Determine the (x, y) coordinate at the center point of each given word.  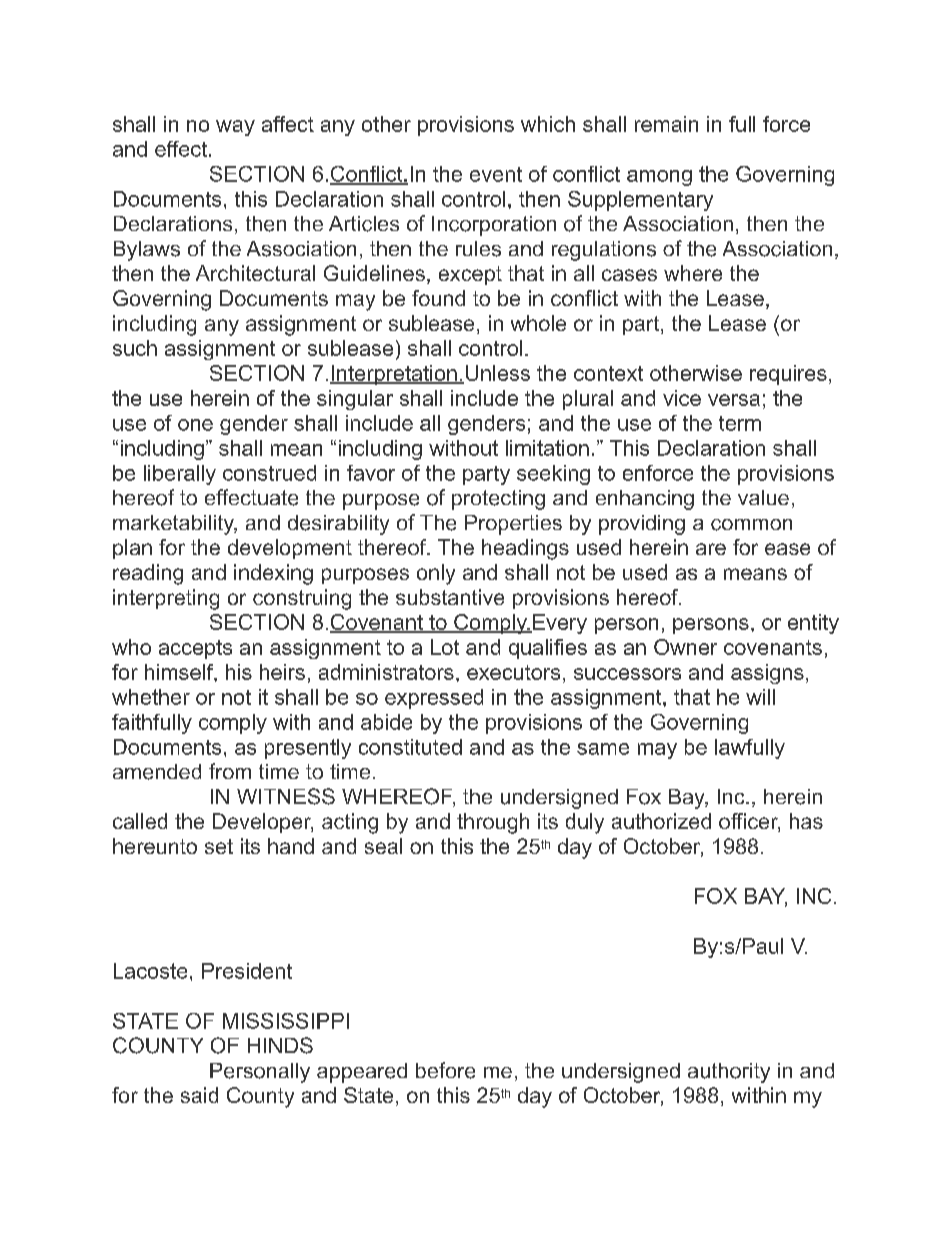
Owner (685, 647)
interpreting (166, 599)
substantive (450, 597)
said (199, 1095)
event (496, 174)
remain (666, 124)
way (235, 128)
